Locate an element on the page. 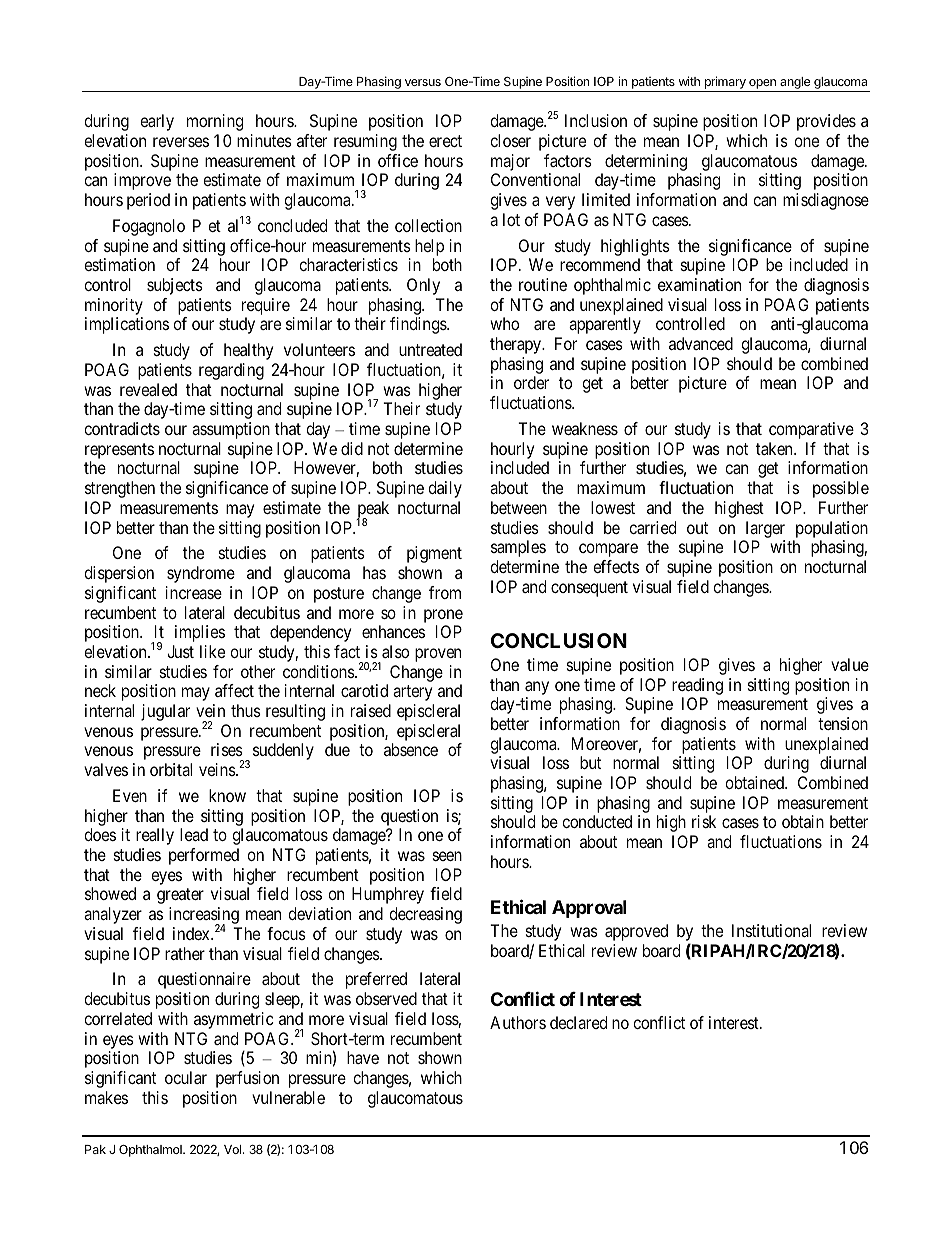 This document has height=1233, width=952. declared is located at coordinates (578, 1022).
